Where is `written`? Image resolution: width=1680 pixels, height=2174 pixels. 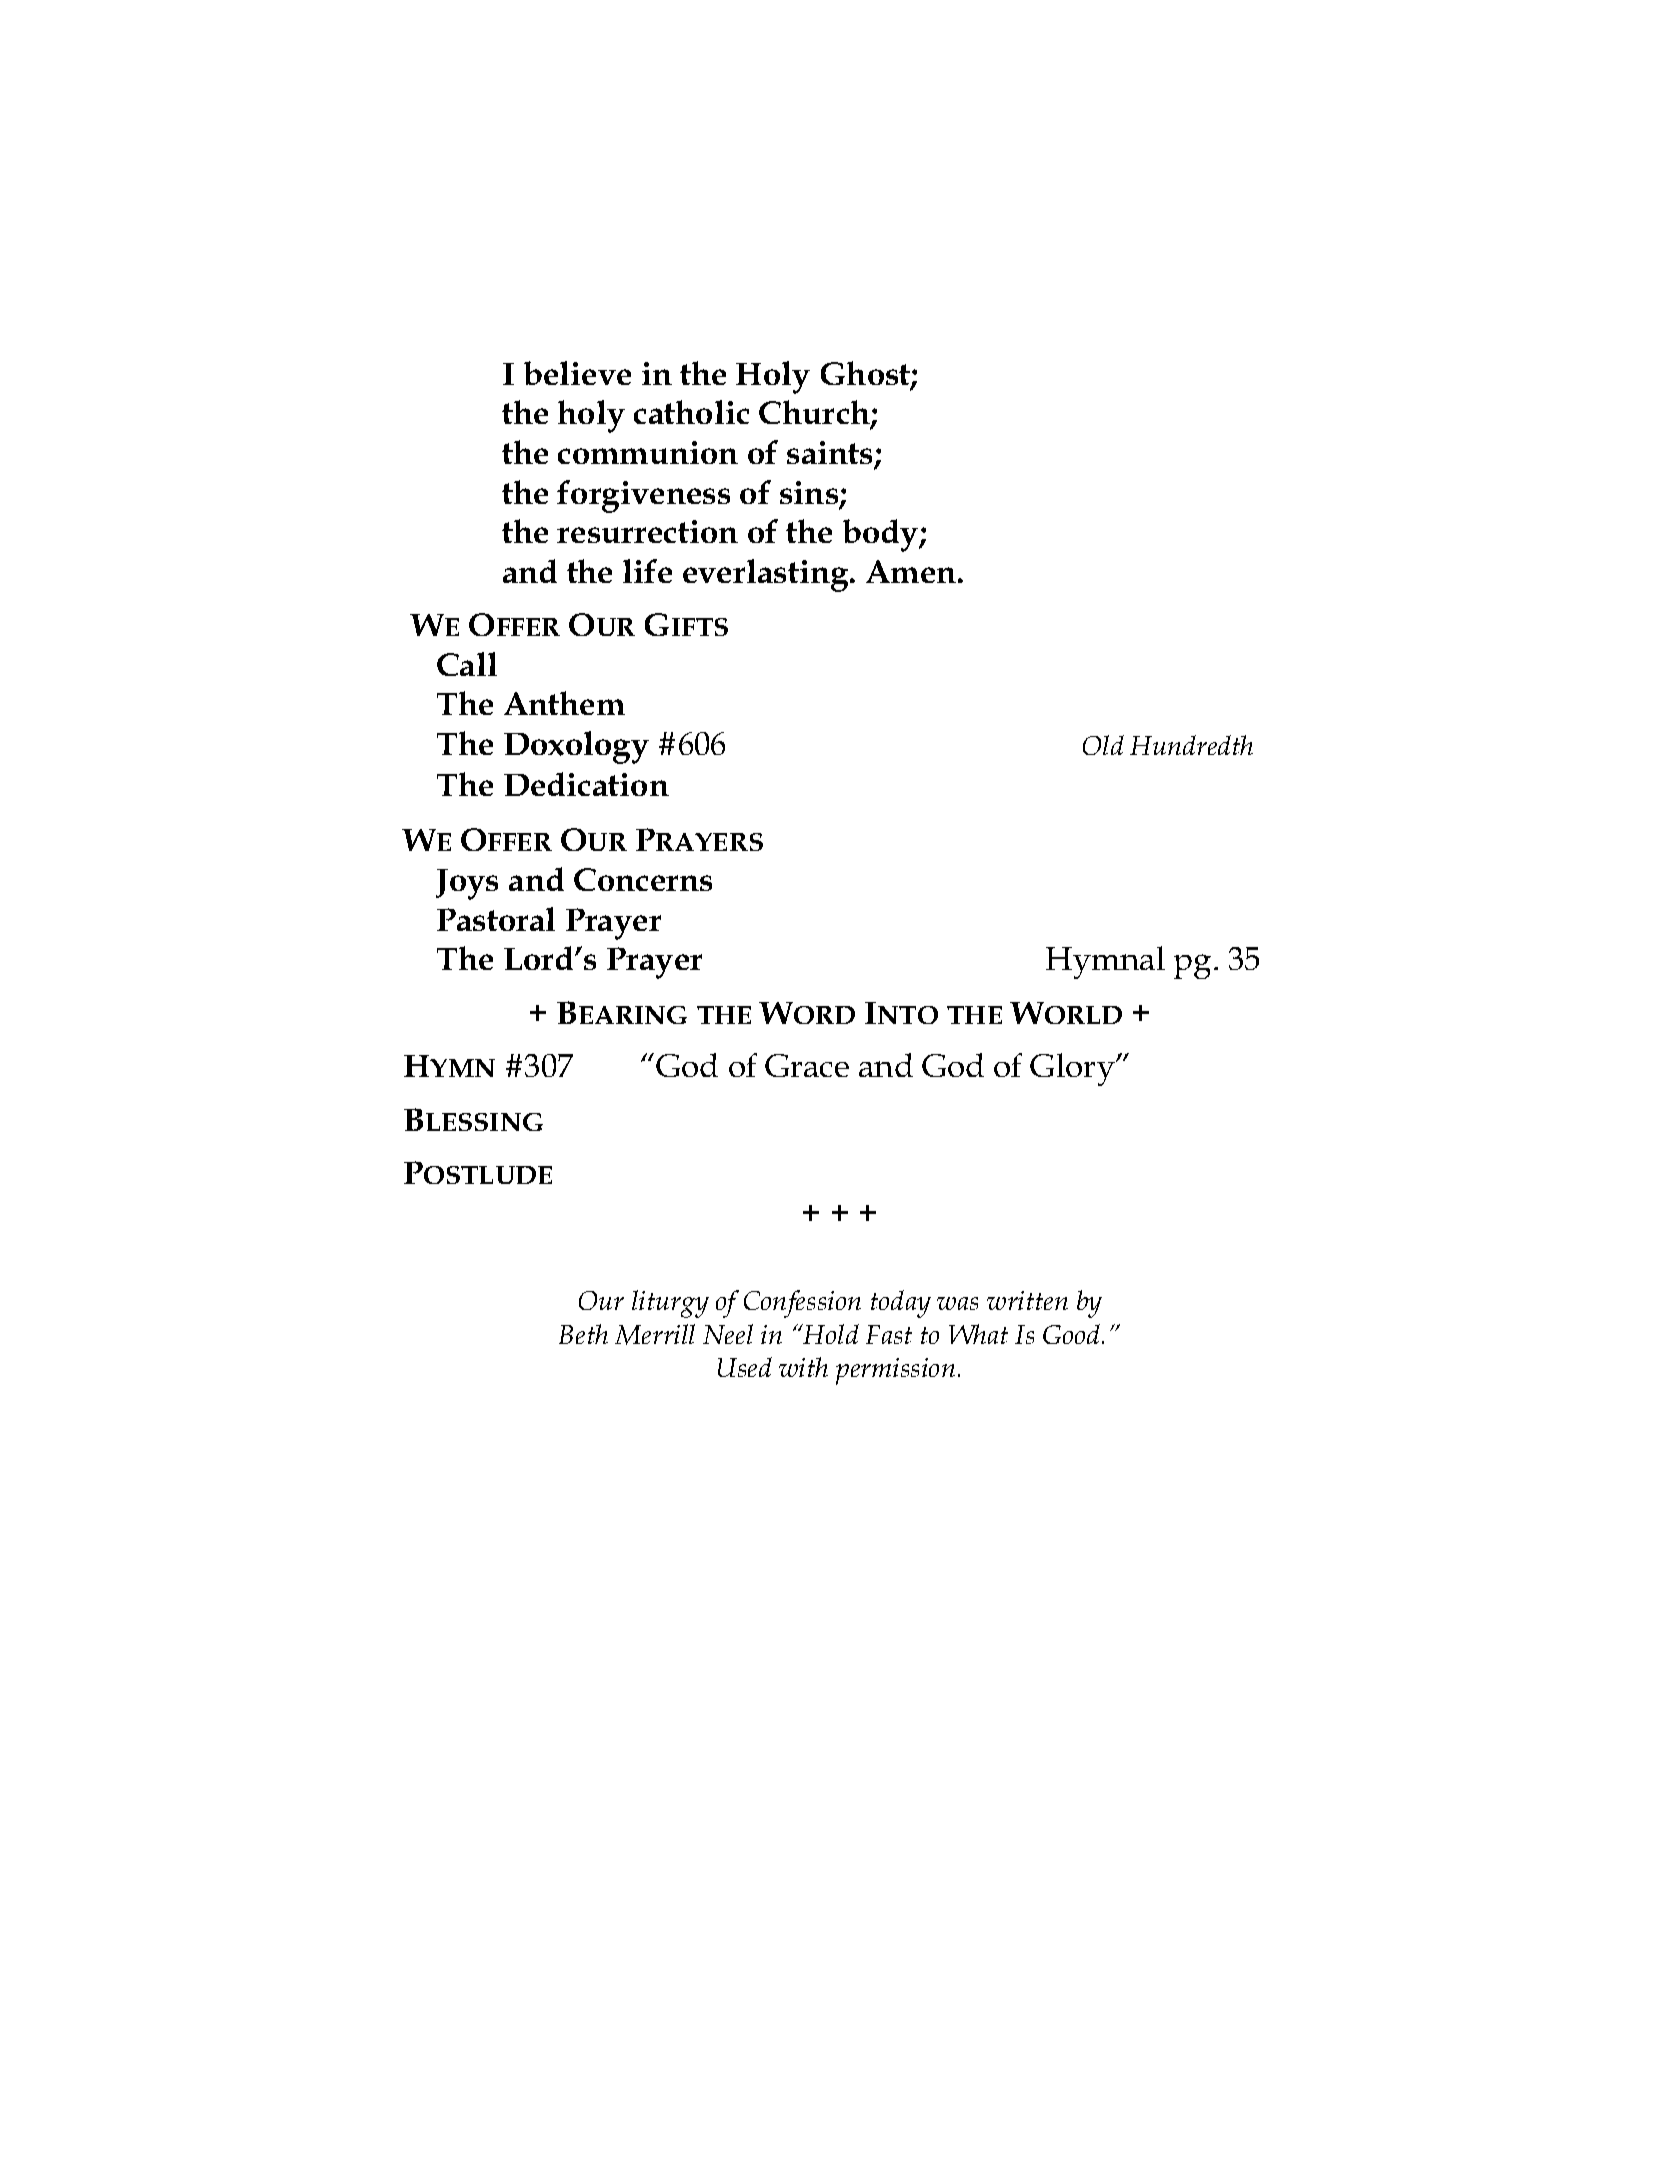 written is located at coordinates (1027, 1300).
